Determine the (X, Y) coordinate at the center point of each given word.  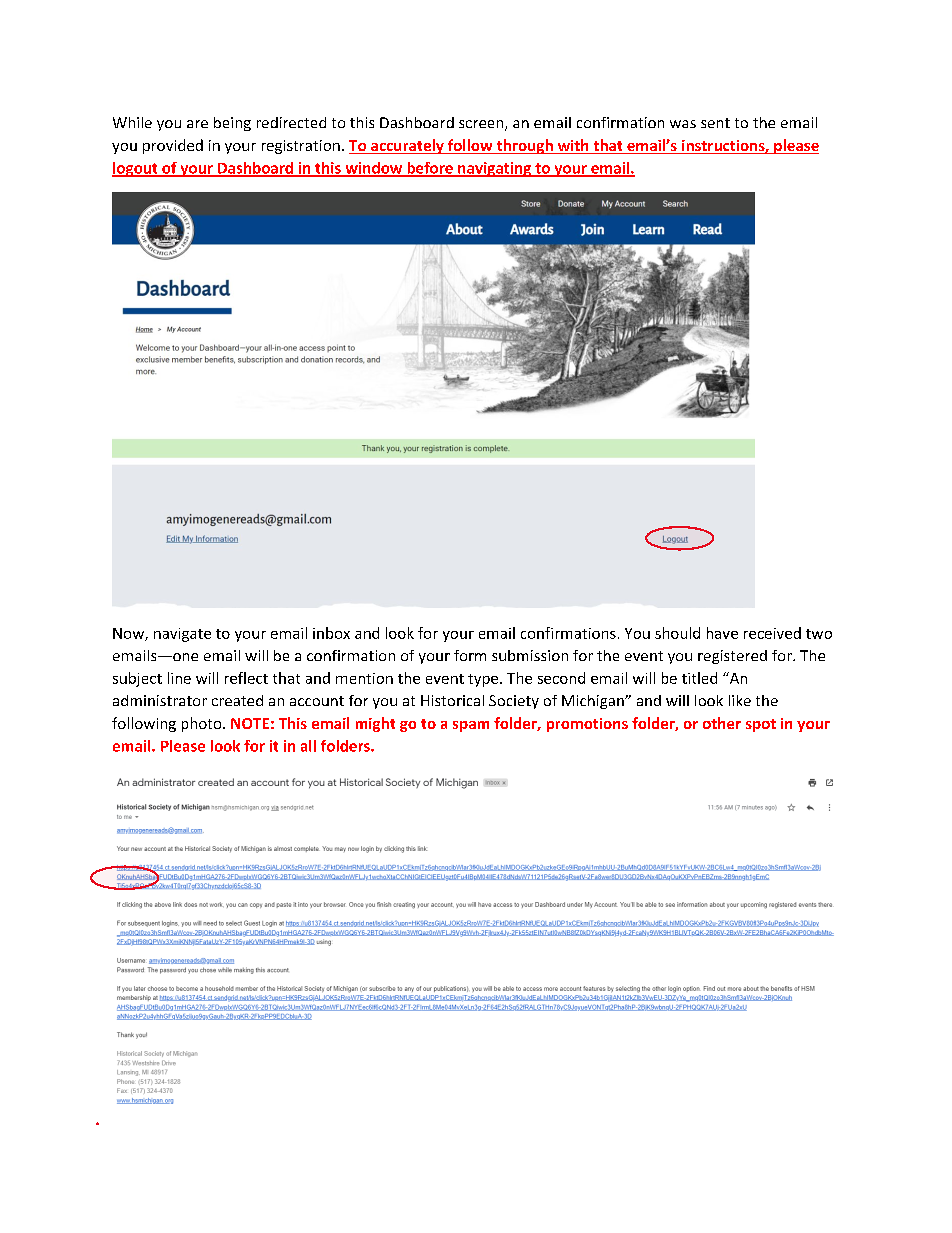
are (197, 124)
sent (715, 123)
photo (203, 724)
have (722, 633)
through (524, 146)
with (573, 146)
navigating (495, 169)
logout (136, 169)
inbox (331, 633)
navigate (182, 635)
